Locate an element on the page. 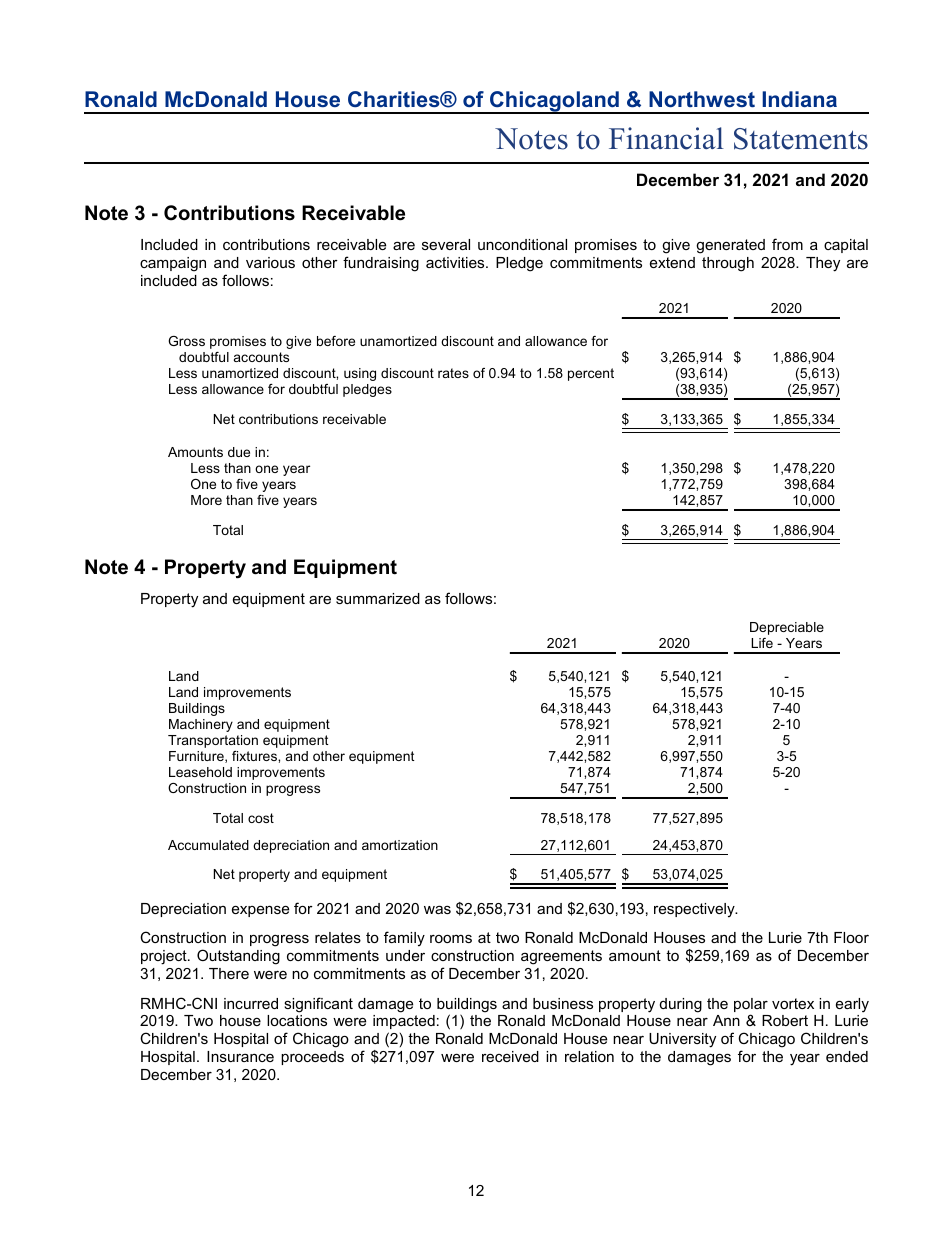  More is located at coordinates (206, 500).
